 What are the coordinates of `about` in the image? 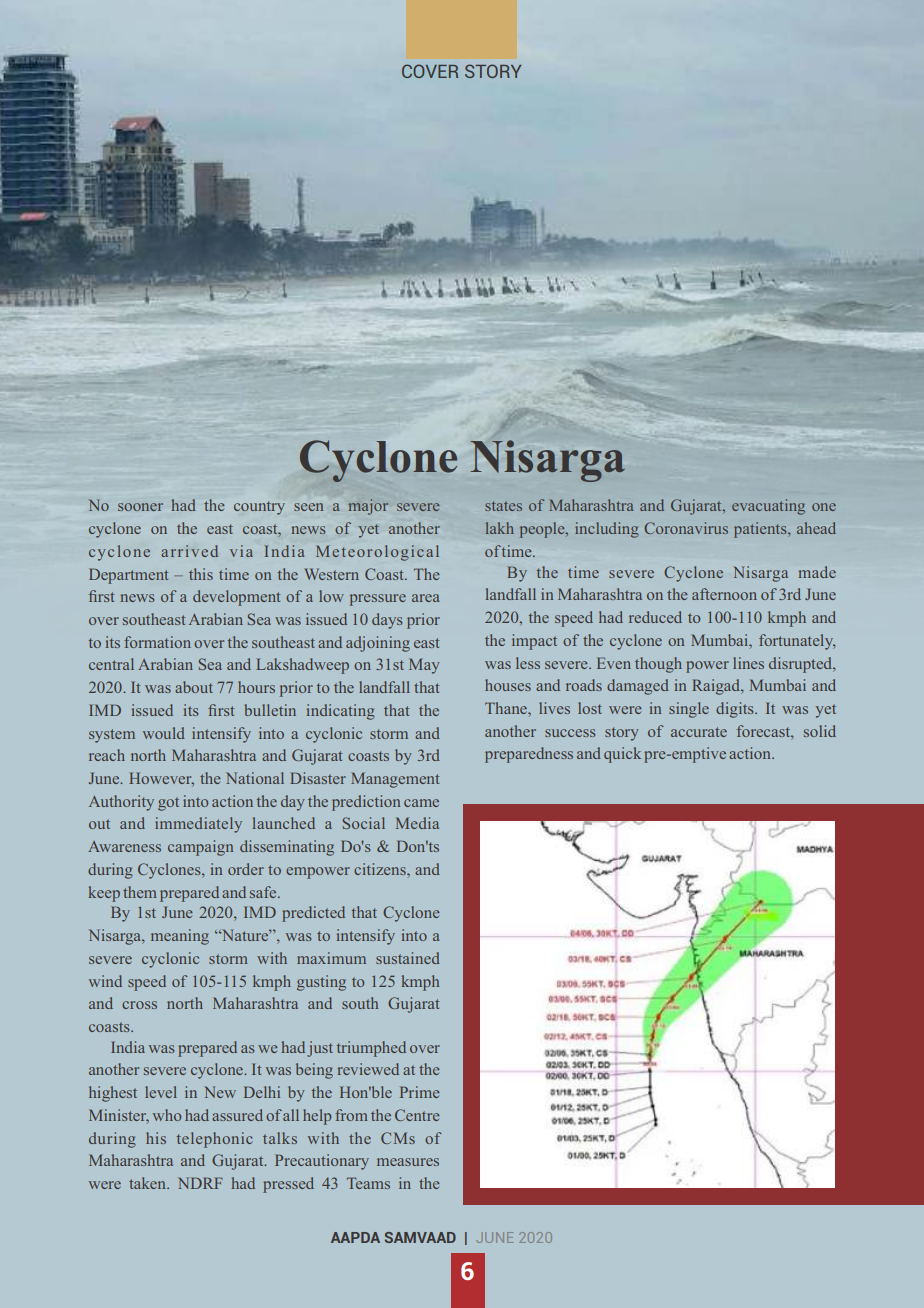 It's located at (194, 687).
